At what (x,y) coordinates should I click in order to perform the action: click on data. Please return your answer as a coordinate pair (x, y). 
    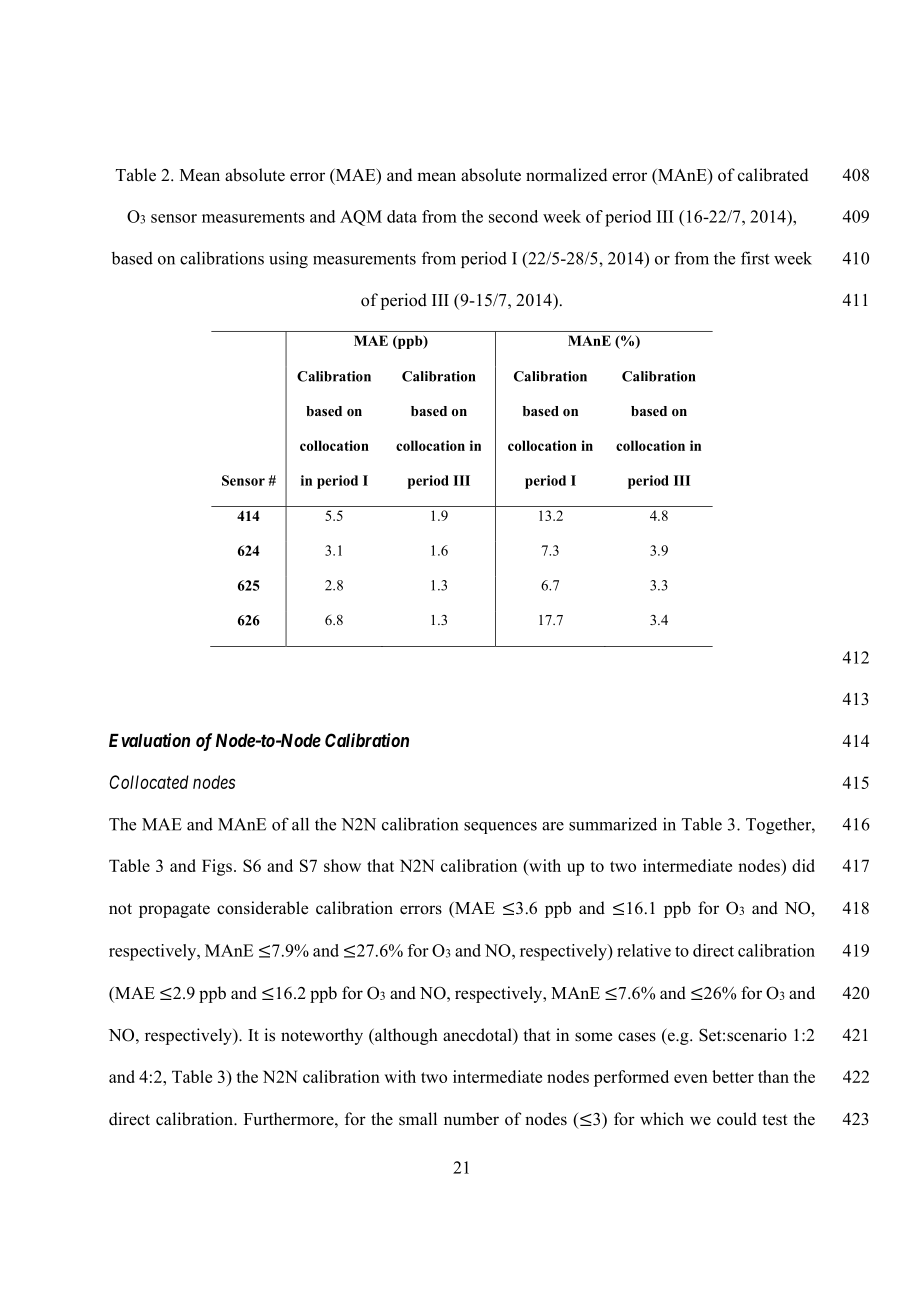
    Looking at the image, I should click on (402, 216).
